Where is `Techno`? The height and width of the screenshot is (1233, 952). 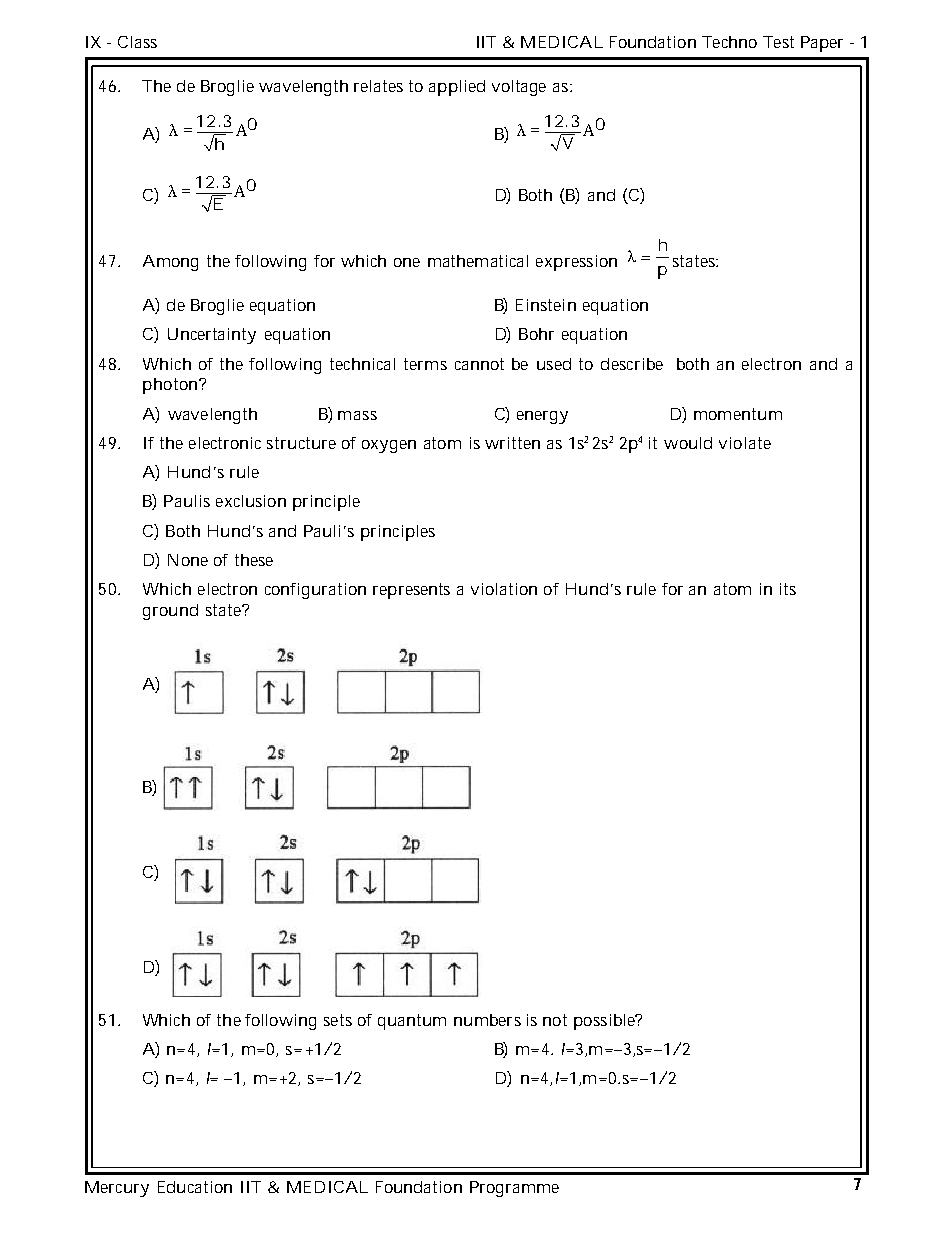
Techno is located at coordinates (729, 42).
